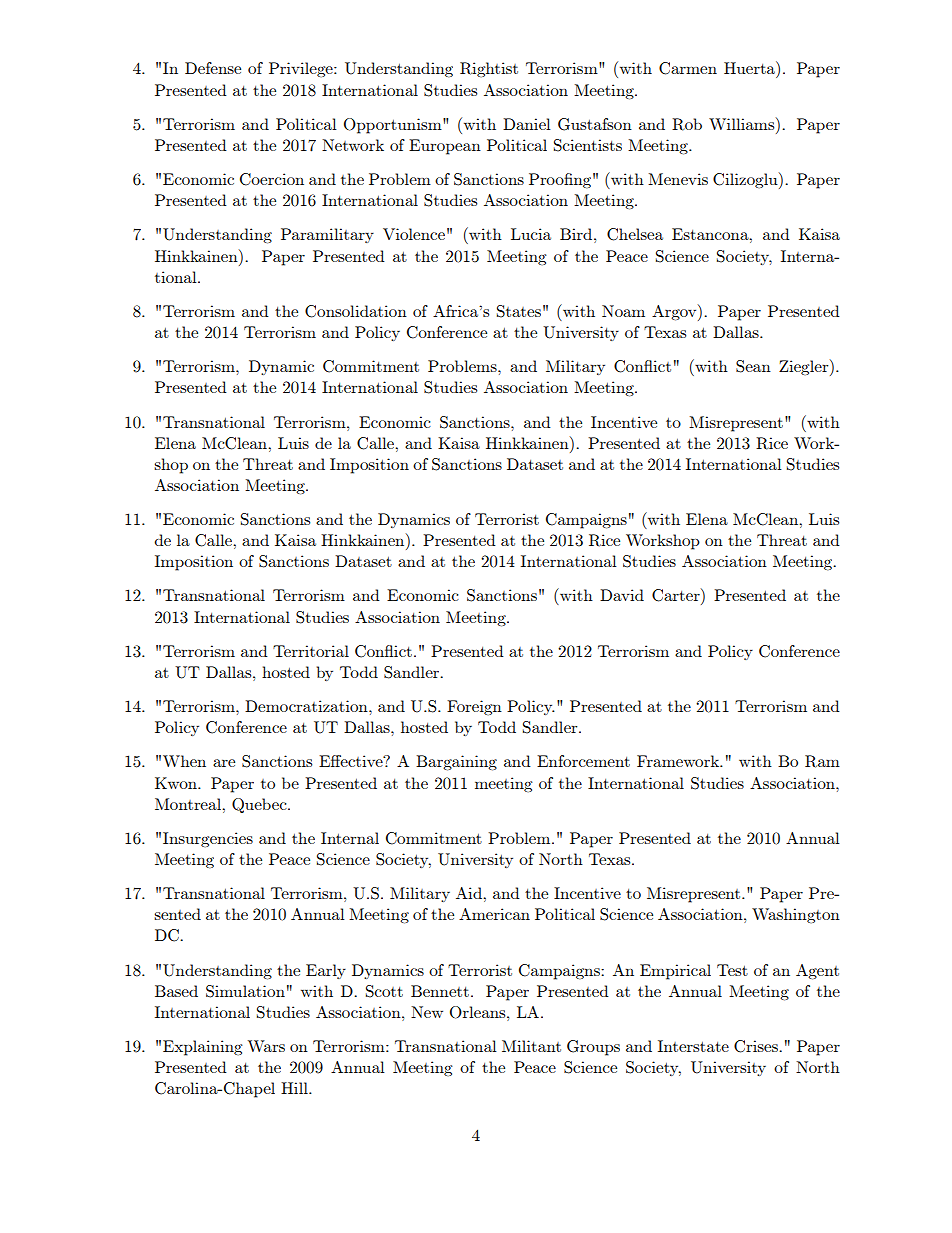 This screenshot has width=952, height=1233. I want to click on Rightist, so click(489, 69).
